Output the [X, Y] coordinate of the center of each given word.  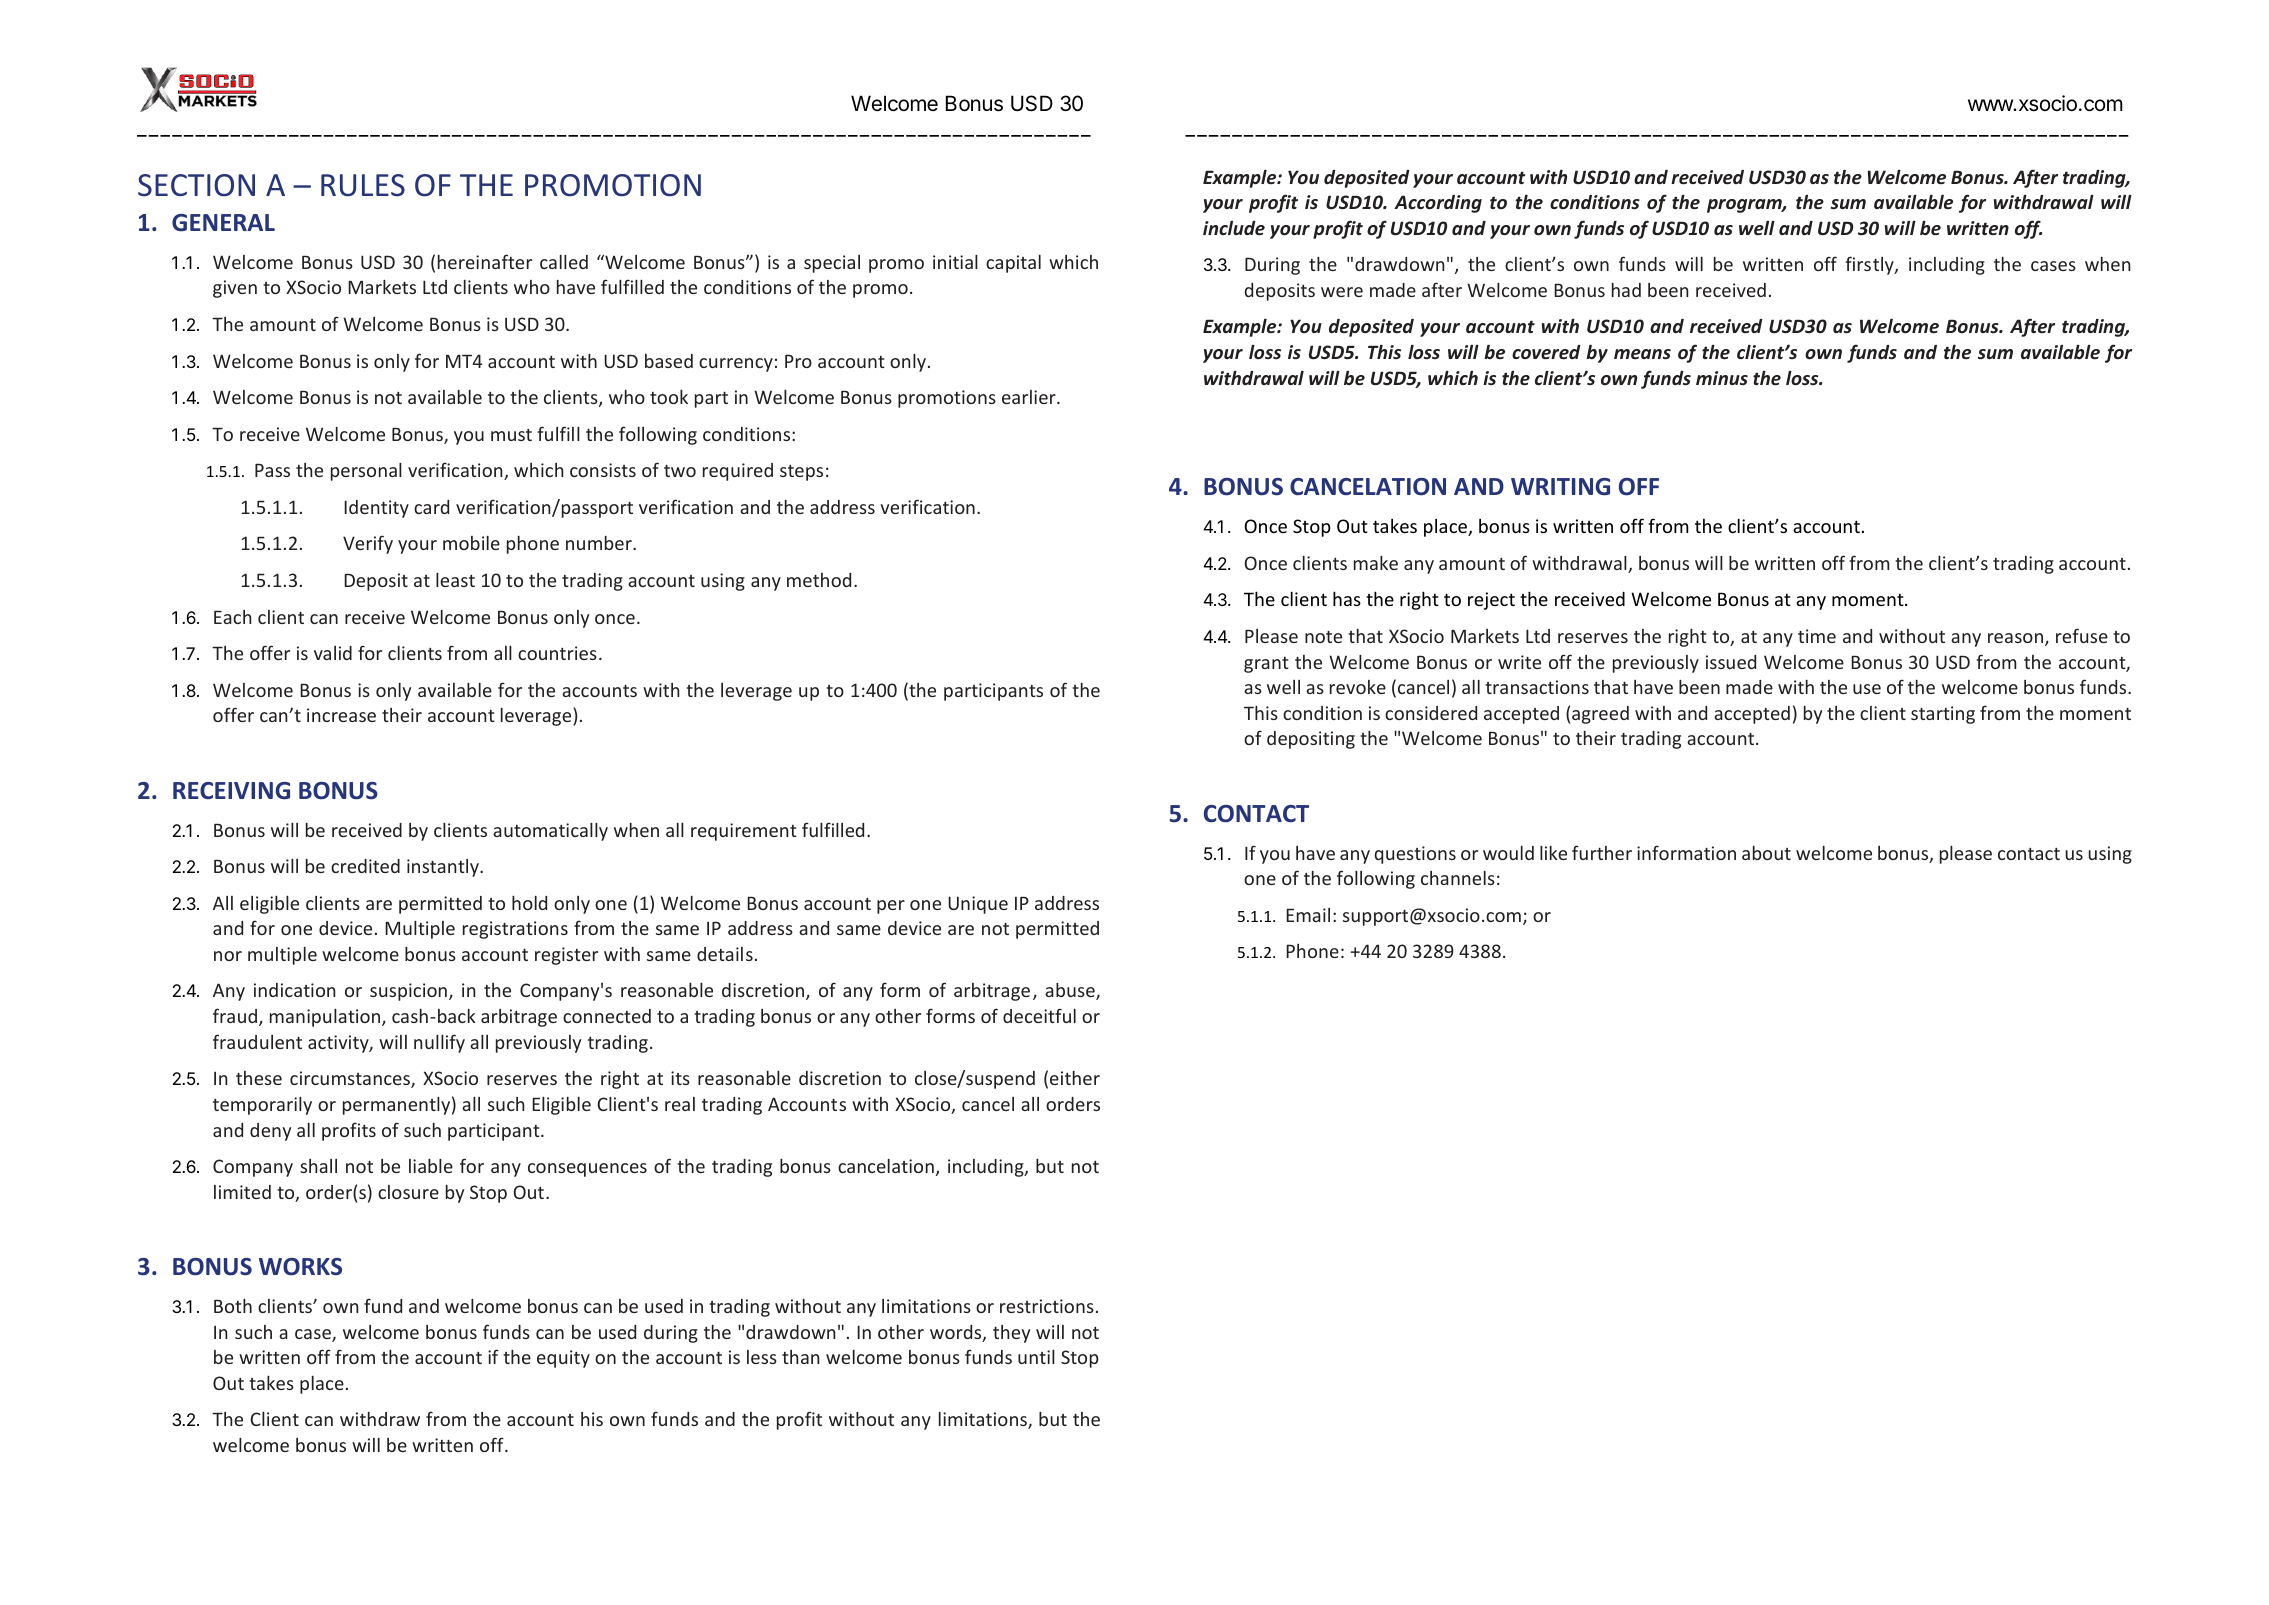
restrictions [1047, 1306]
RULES [363, 185]
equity [563, 1359]
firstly [1870, 265]
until [1036, 1357]
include [1234, 228]
